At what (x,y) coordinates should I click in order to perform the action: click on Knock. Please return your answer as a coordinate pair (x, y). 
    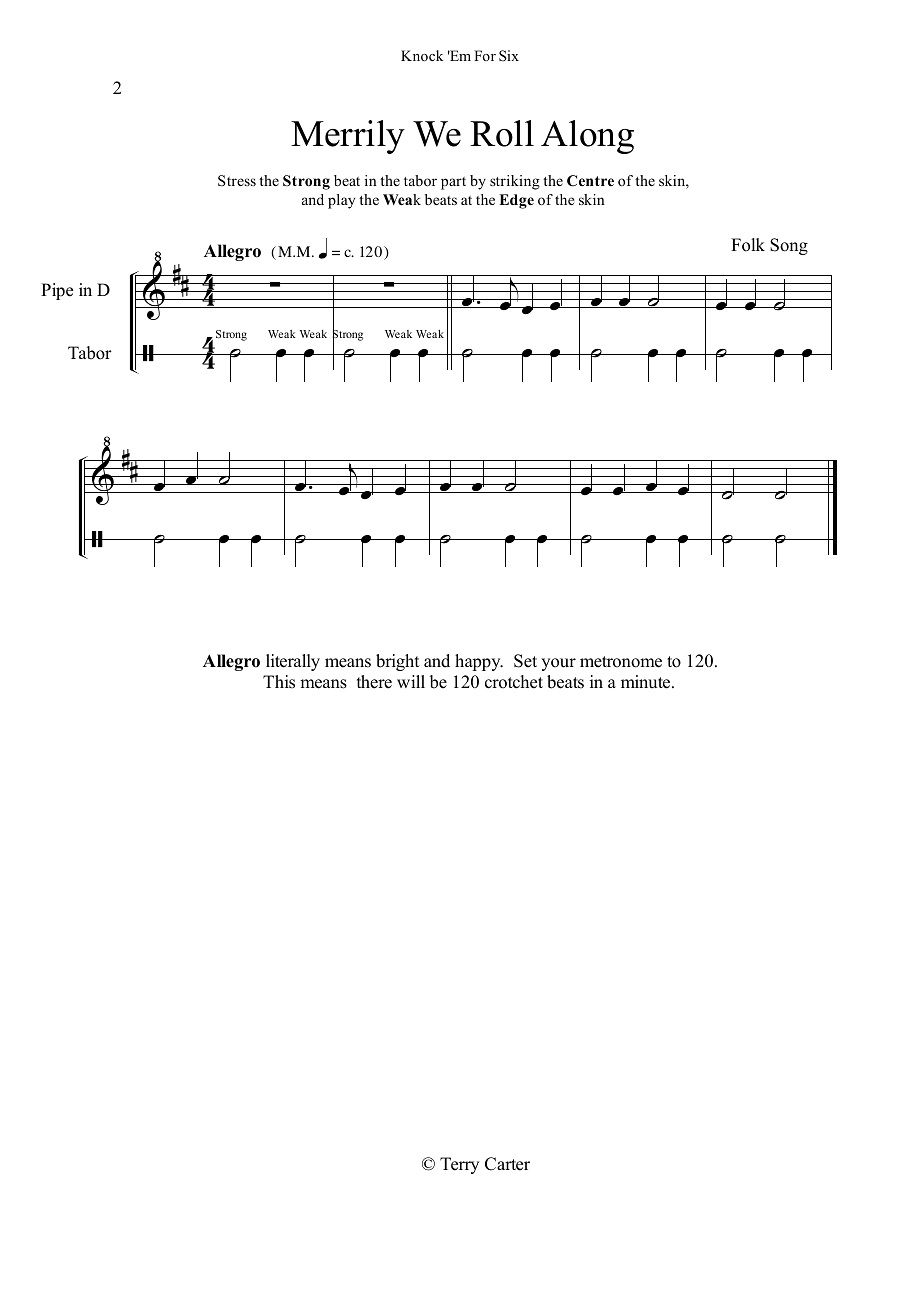
    Looking at the image, I should click on (422, 55).
